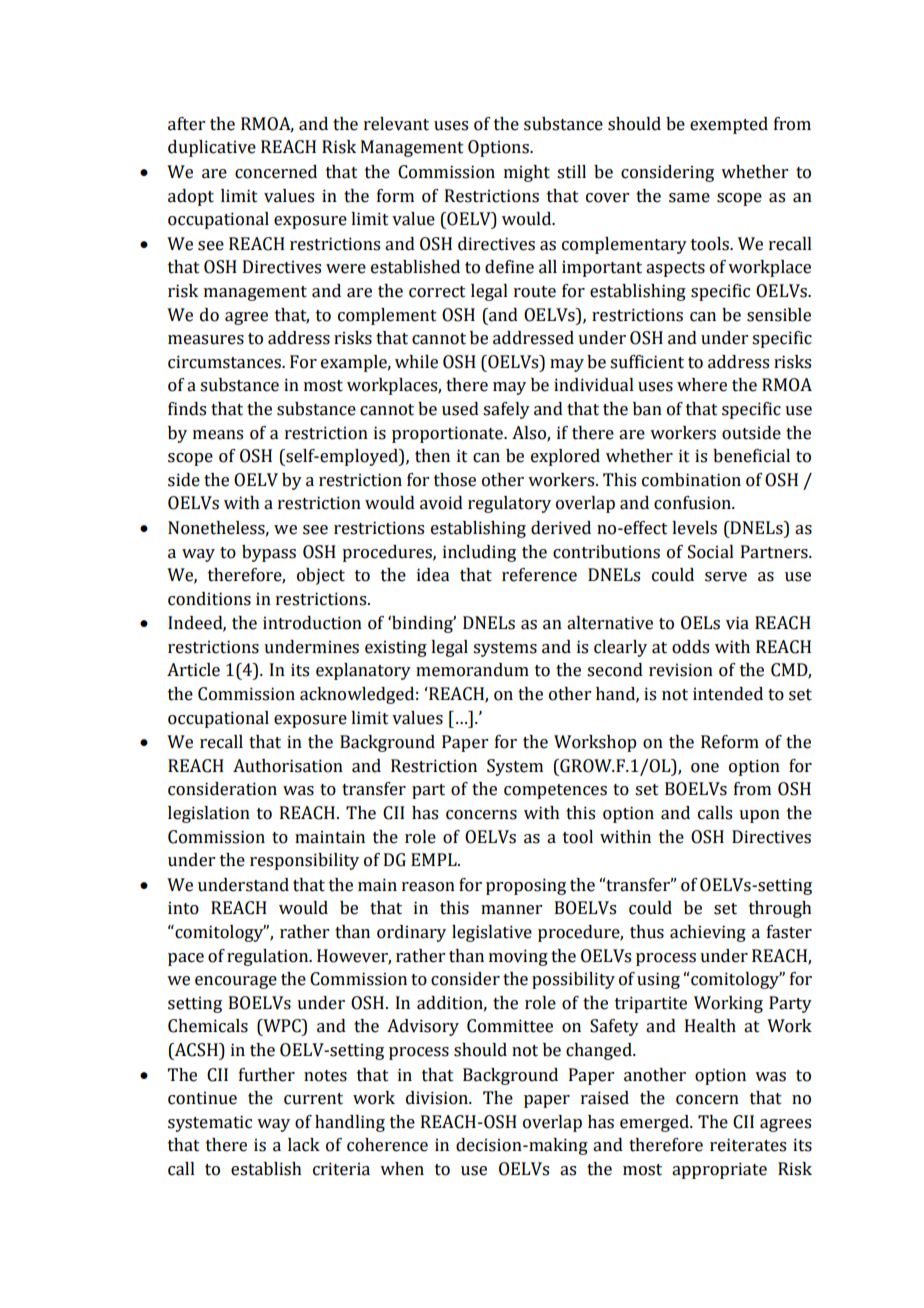 The image size is (924, 1308). What do you see at coordinates (212, 148) in the image?
I see `duplicative` at bounding box center [212, 148].
